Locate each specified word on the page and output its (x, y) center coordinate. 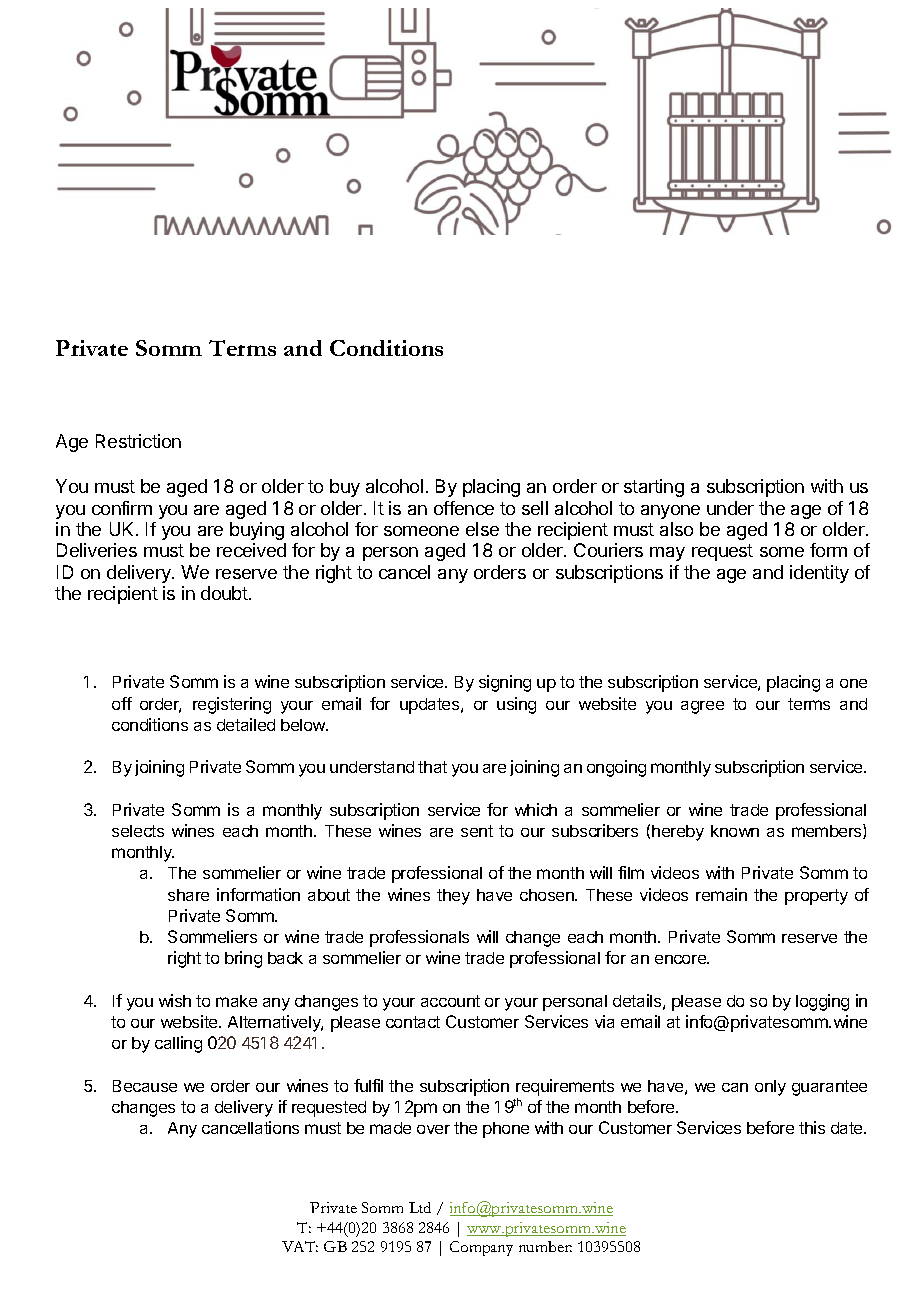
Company (481, 1248)
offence (464, 508)
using (516, 705)
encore (681, 959)
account (450, 1001)
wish (175, 1000)
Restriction (138, 441)
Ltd (420, 1207)
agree (702, 707)
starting (654, 488)
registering (232, 705)
